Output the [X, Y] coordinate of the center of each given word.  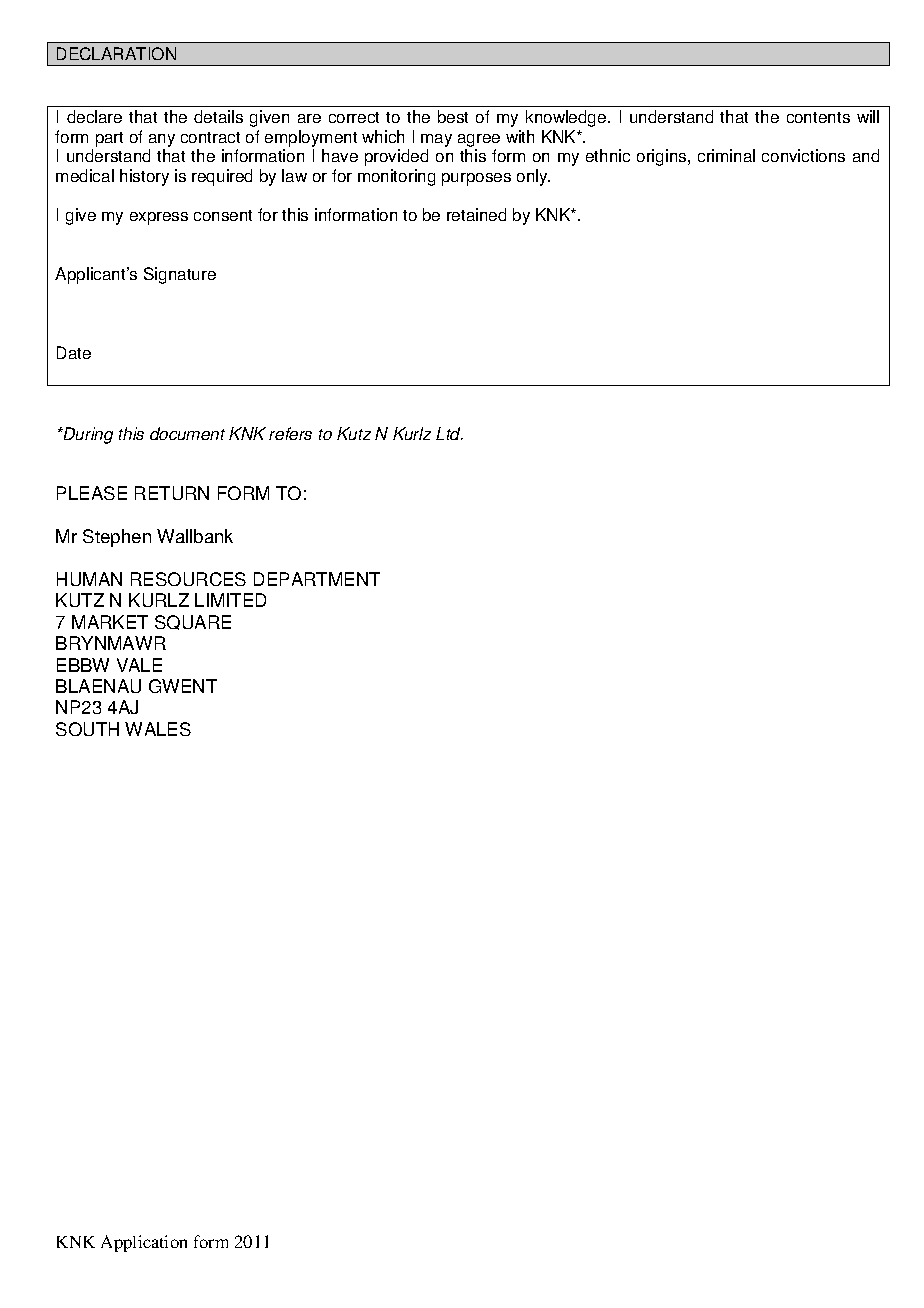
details [218, 116]
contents [818, 117]
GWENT [183, 686]
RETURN [172, 493]
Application [144, 1243]
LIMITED [230, 600]
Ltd [449, 433]
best [453, 116]
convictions [803, 155]
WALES [158, 729]
